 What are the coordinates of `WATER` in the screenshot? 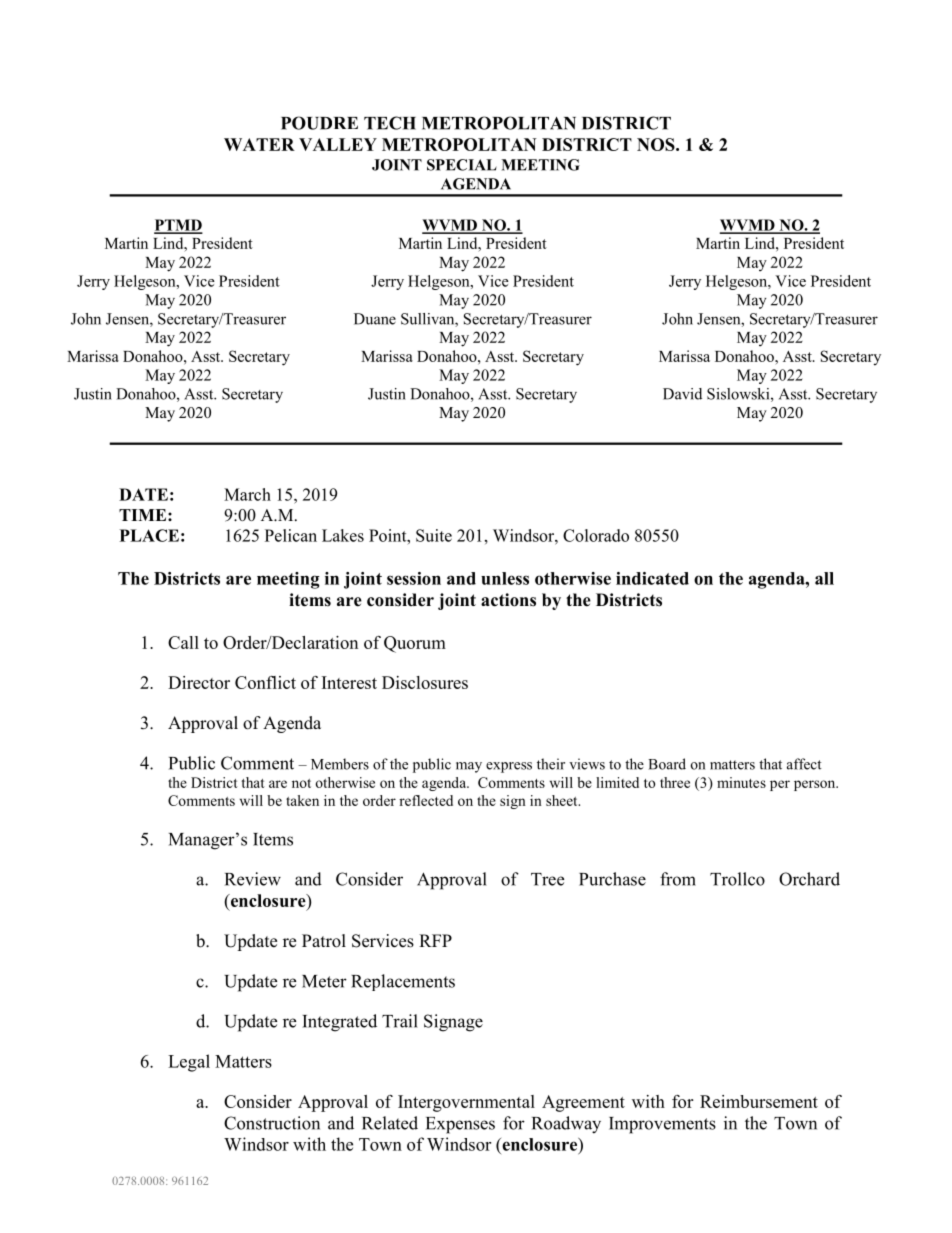 It's located at (259, 144).
